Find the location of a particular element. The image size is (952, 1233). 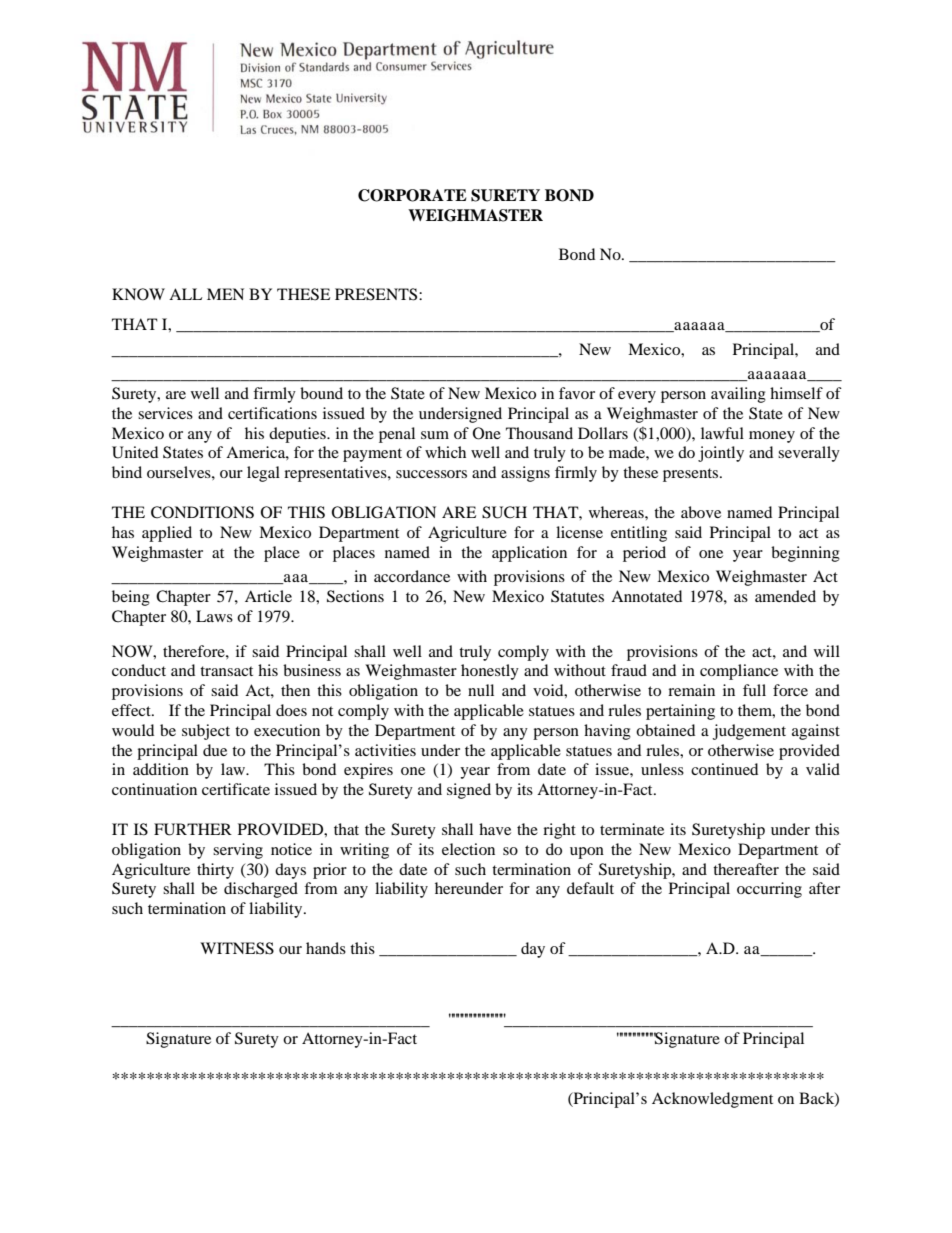

Article is located at coordinates (268, 596).
